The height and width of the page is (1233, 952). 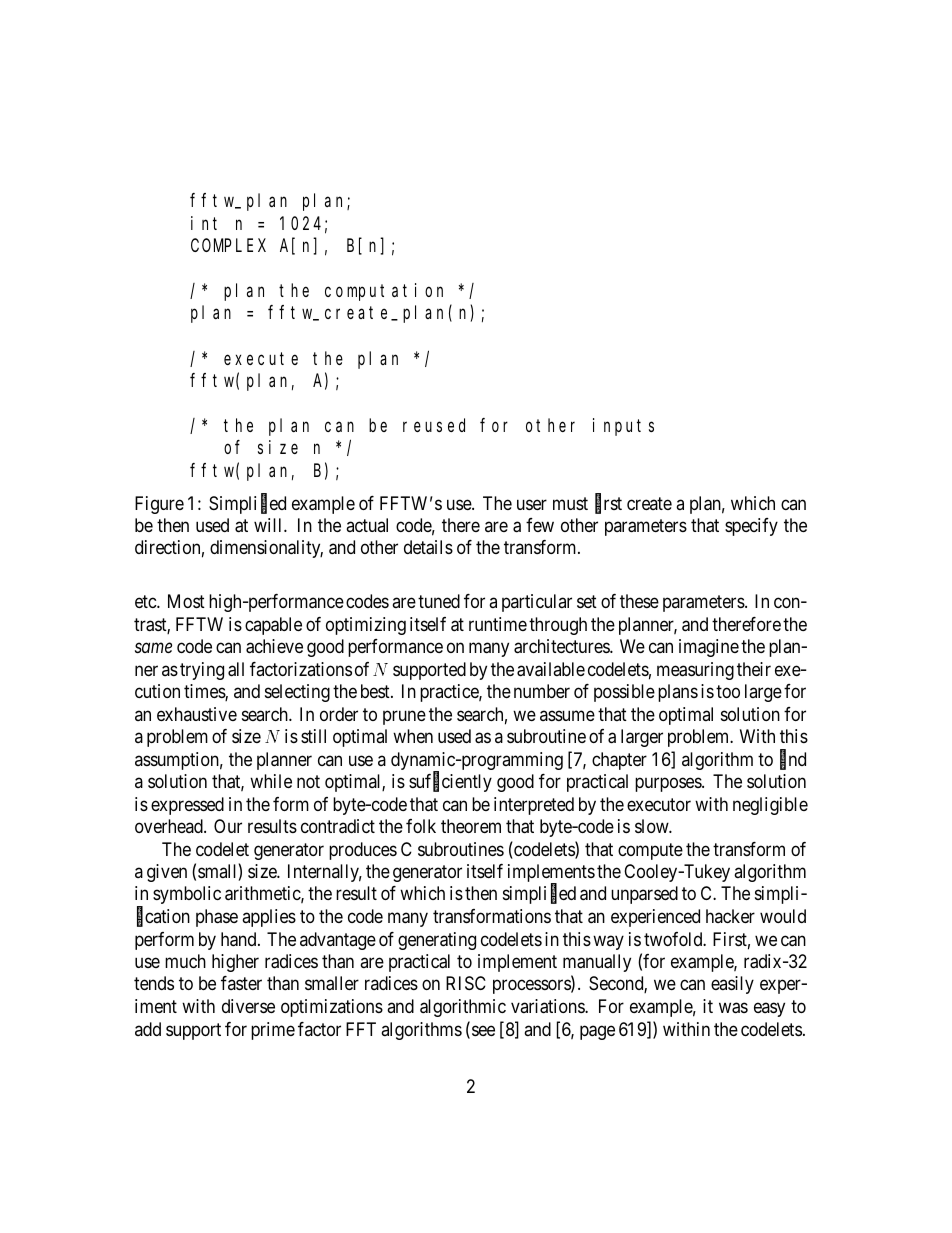 I want to click on Our, so click(x=228, y=826).
